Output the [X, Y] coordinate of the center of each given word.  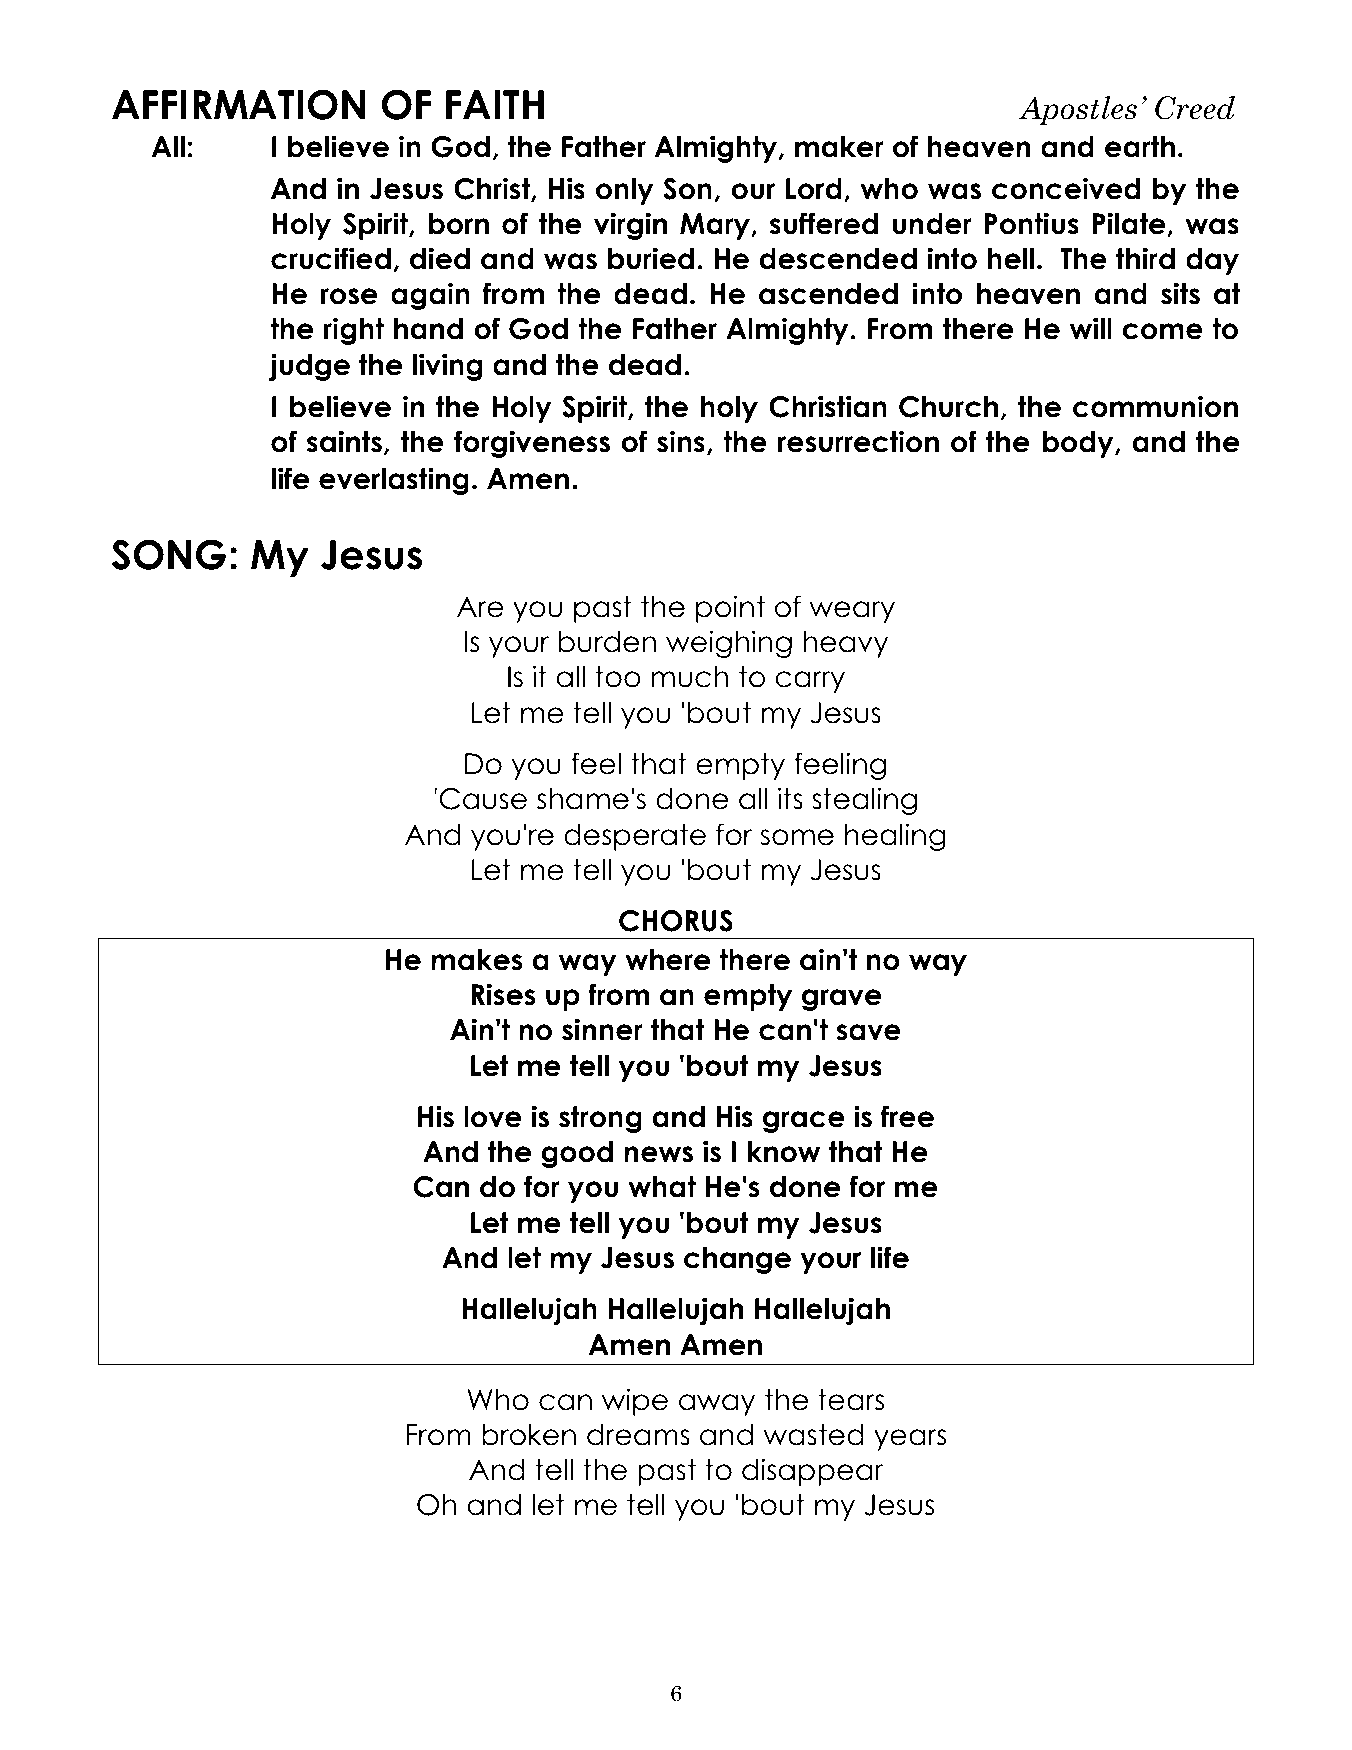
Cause [483, 799]
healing [895, 837]
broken [529, 1435]
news [658, 1154]
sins [681, 441]
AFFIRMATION [238, 104]
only [625, 191]
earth [1140, 147]
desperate [635, 837]
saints [344, 441]
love [493, 1117]
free [907, 1116]
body [1079, 444]
